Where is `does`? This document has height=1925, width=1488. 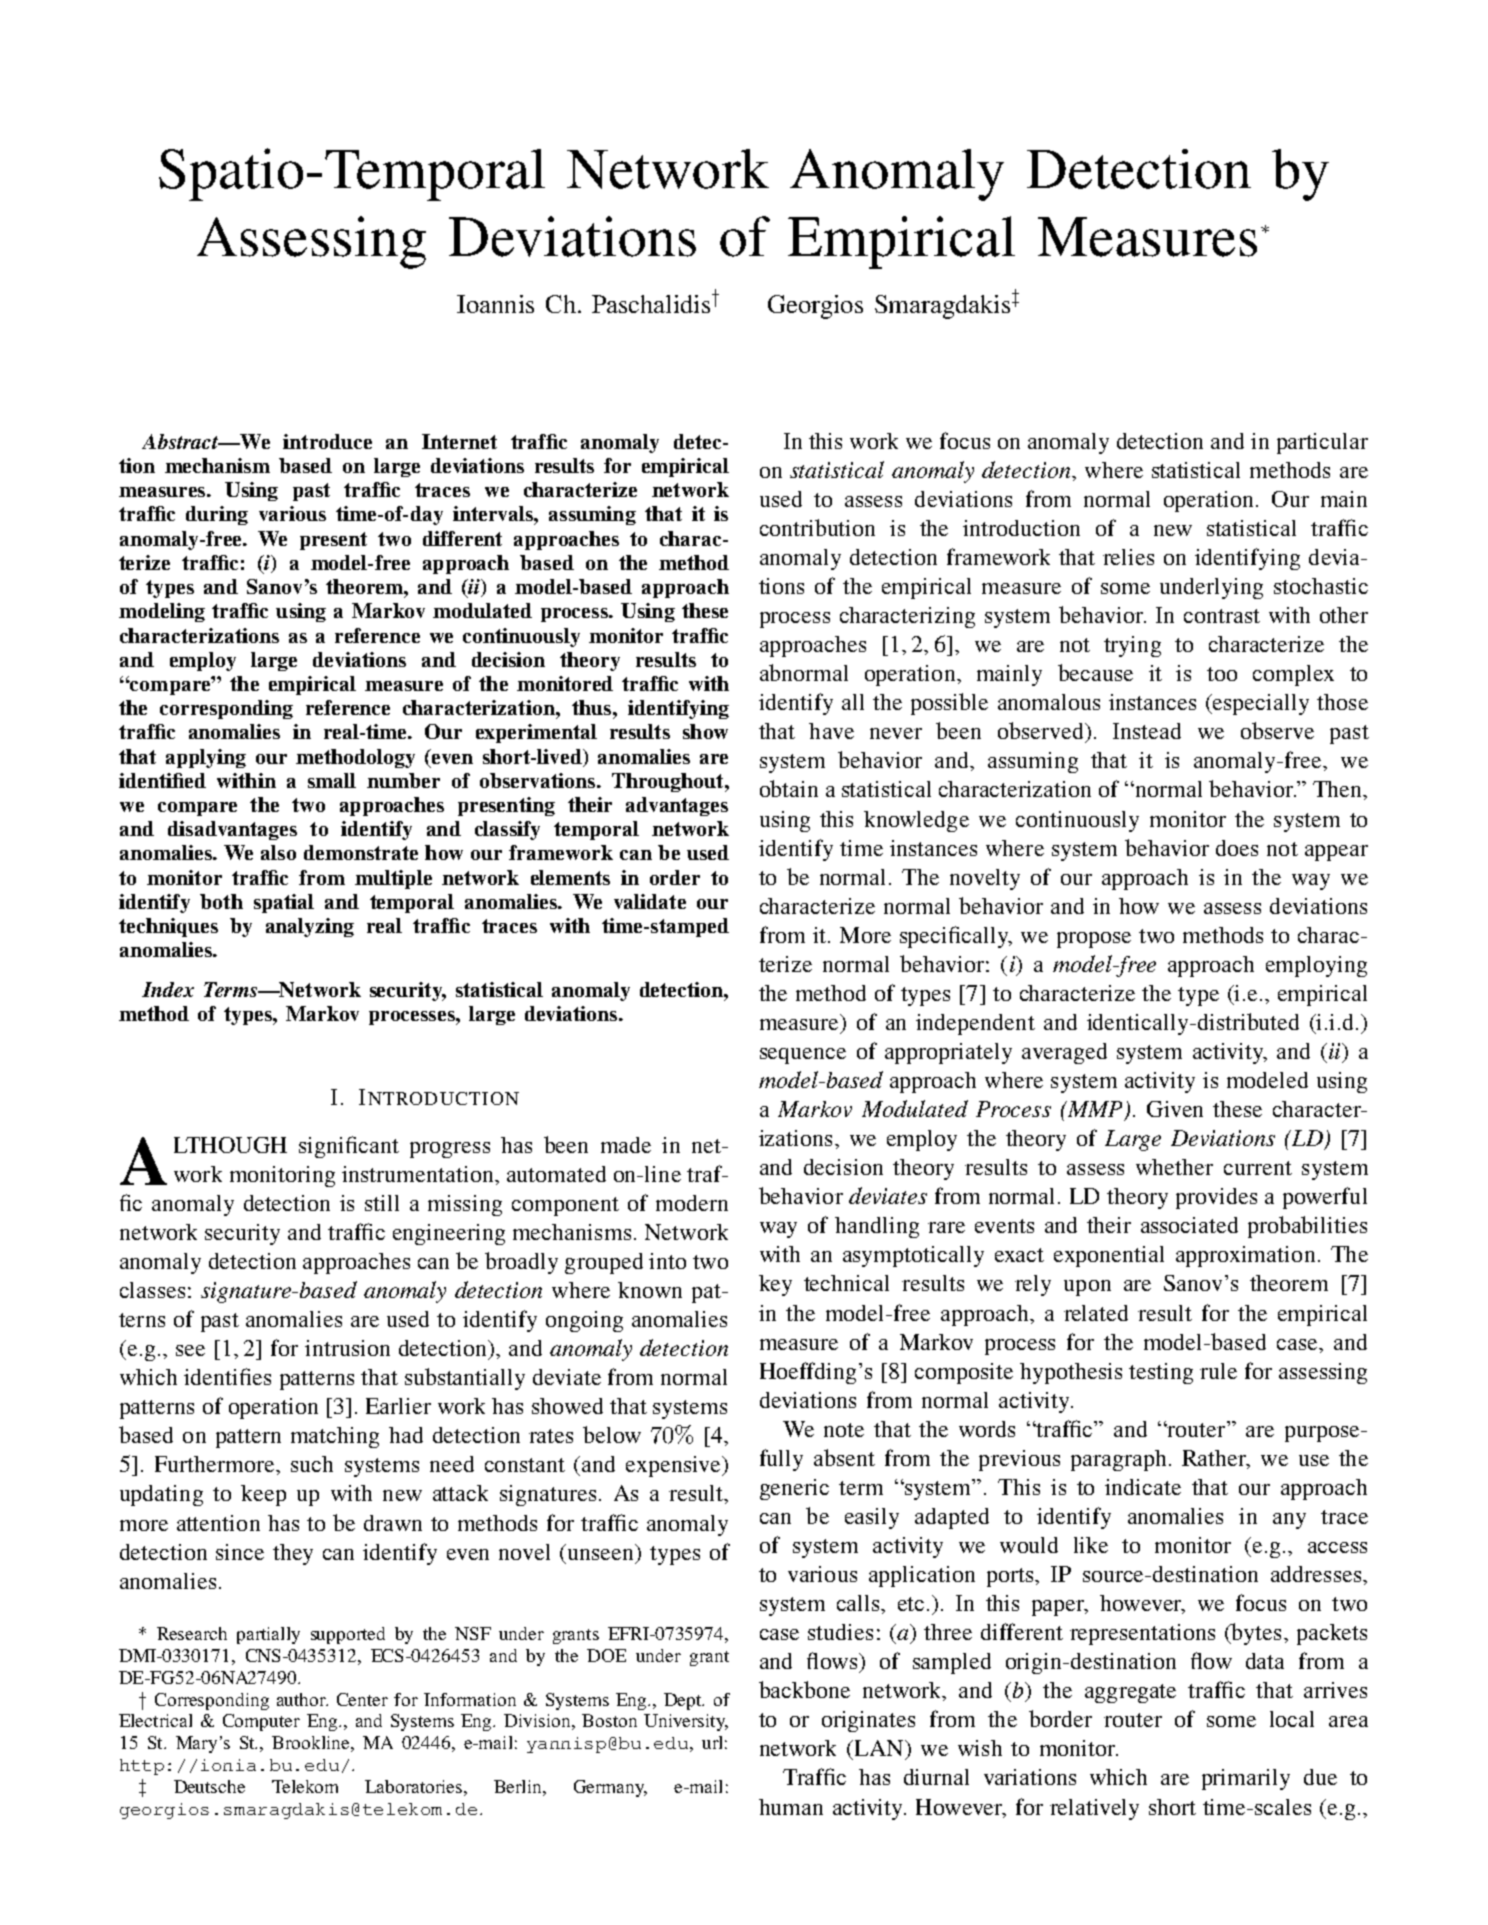
does is located at coordinates (1237, 848).
